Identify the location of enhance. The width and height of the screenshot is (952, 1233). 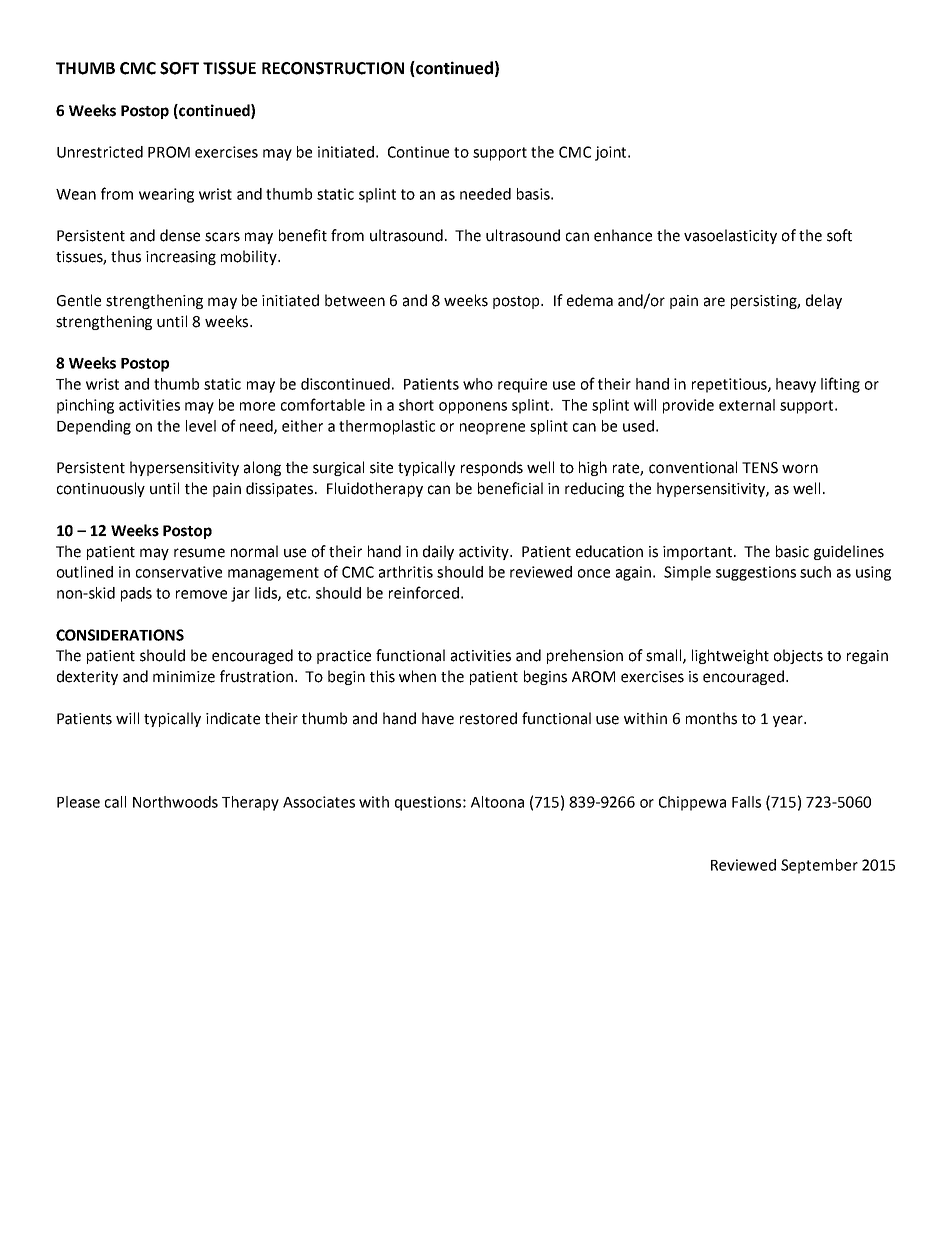
(623, 235).
